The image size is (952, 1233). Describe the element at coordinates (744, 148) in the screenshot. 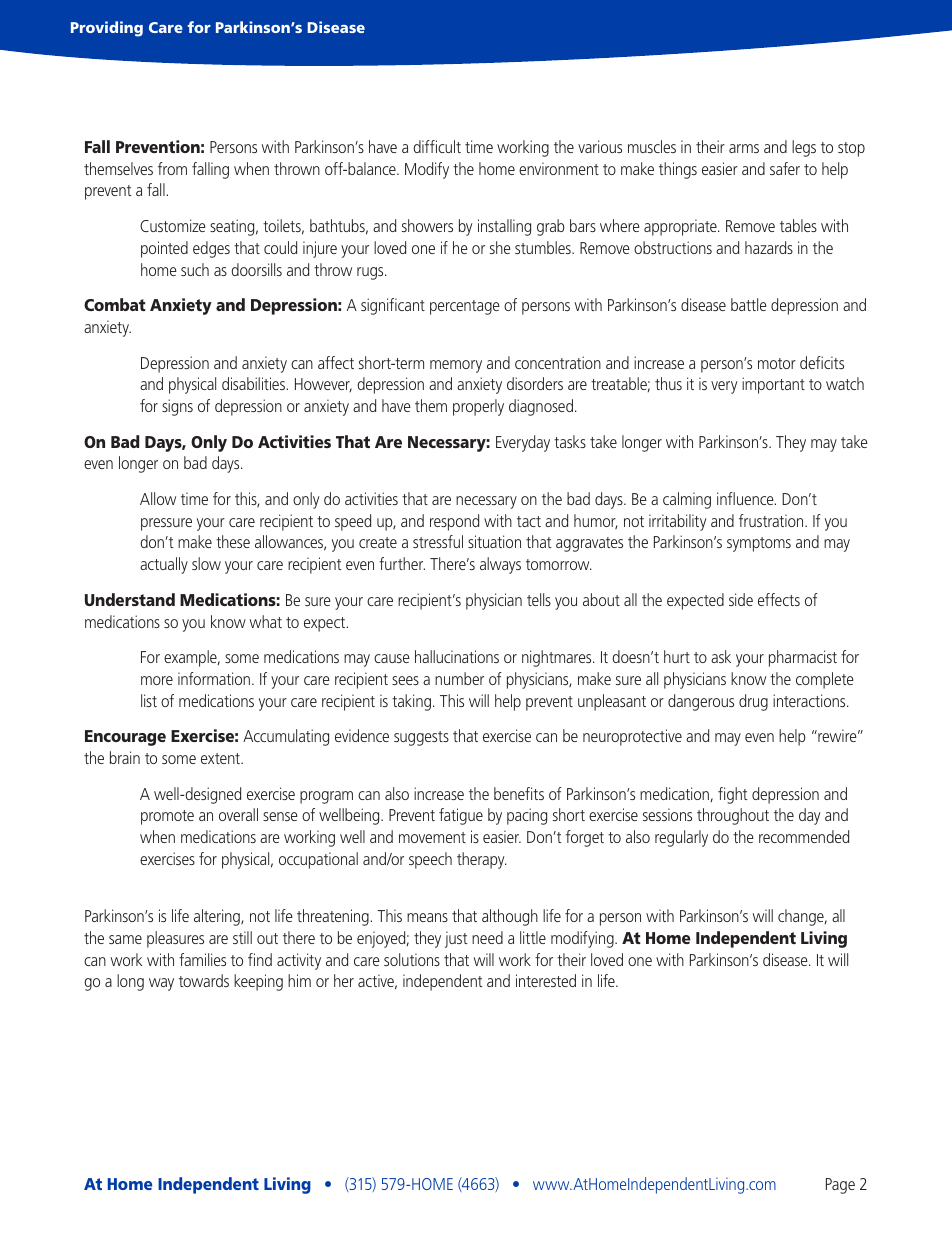

I see `arms` at that location.
